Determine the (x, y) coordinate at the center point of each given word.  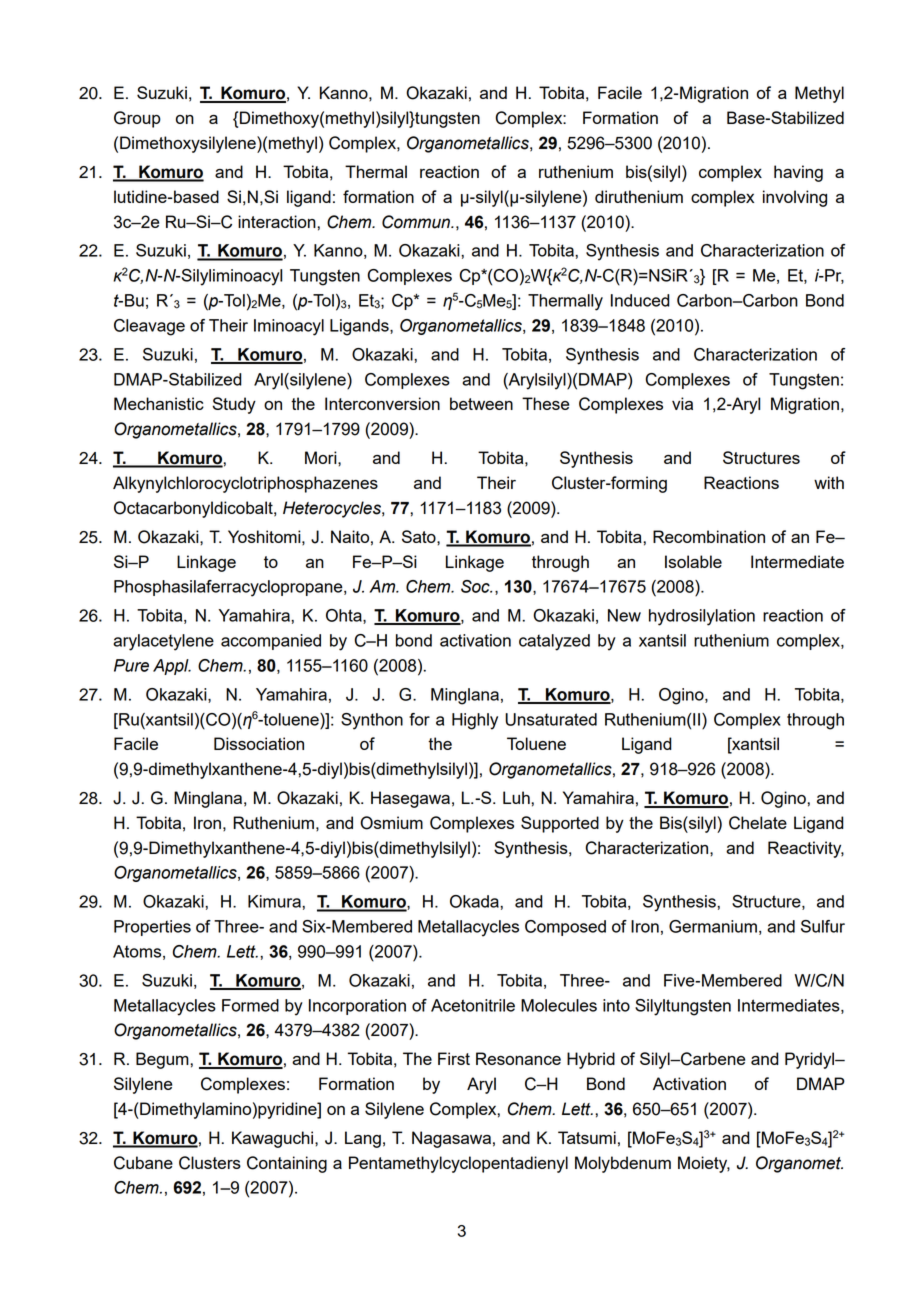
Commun (417, 222)
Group (137, 119)
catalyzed (554, 642)
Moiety (704, 1164)
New (624, 615)
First (454, 1058)
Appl (172, 667)
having (798, 173)
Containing (287, 1164)
